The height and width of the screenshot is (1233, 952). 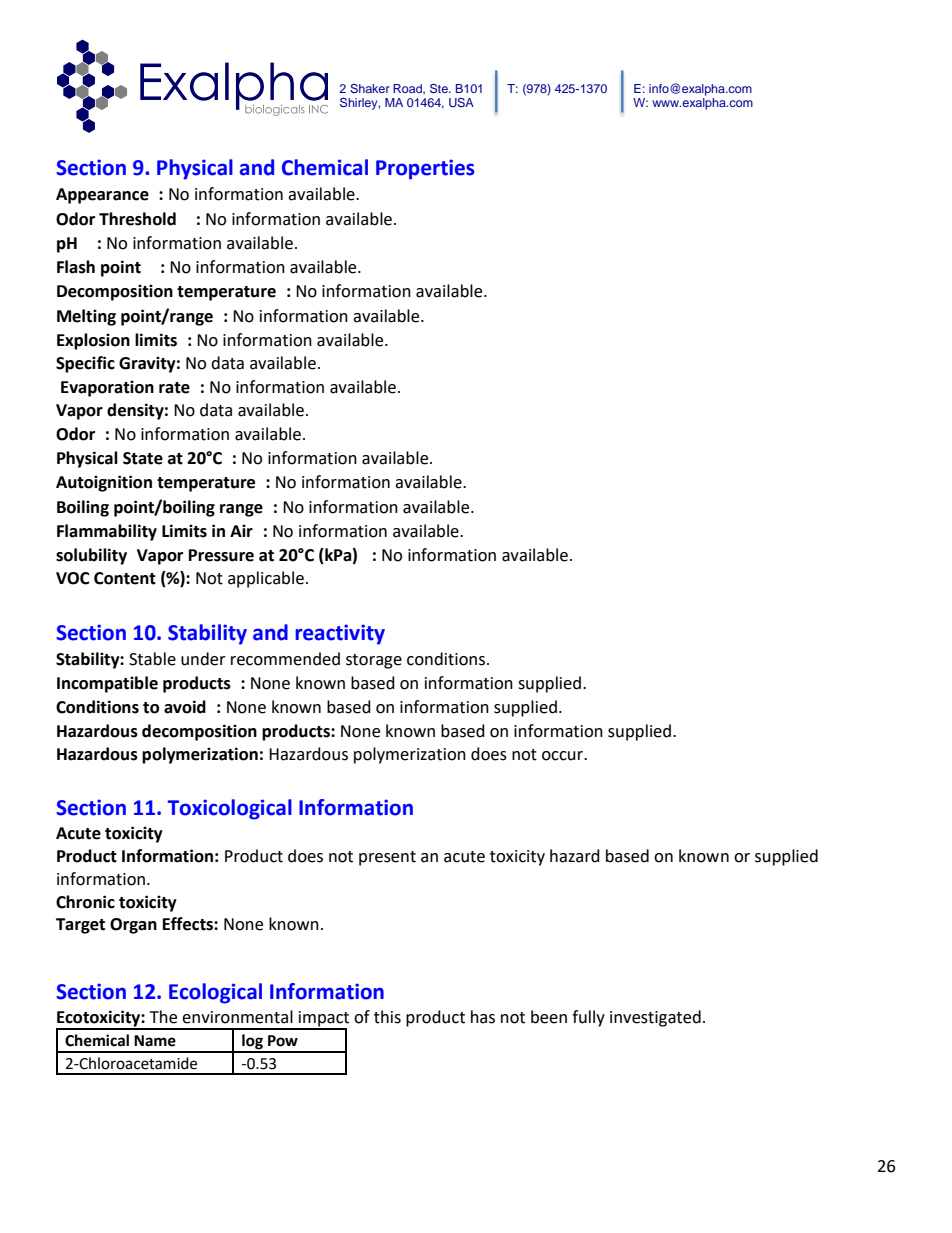 What do you see at coordinates (174, 388) in the screenshot?
I see `rate` at bounding box center [174, 388].
